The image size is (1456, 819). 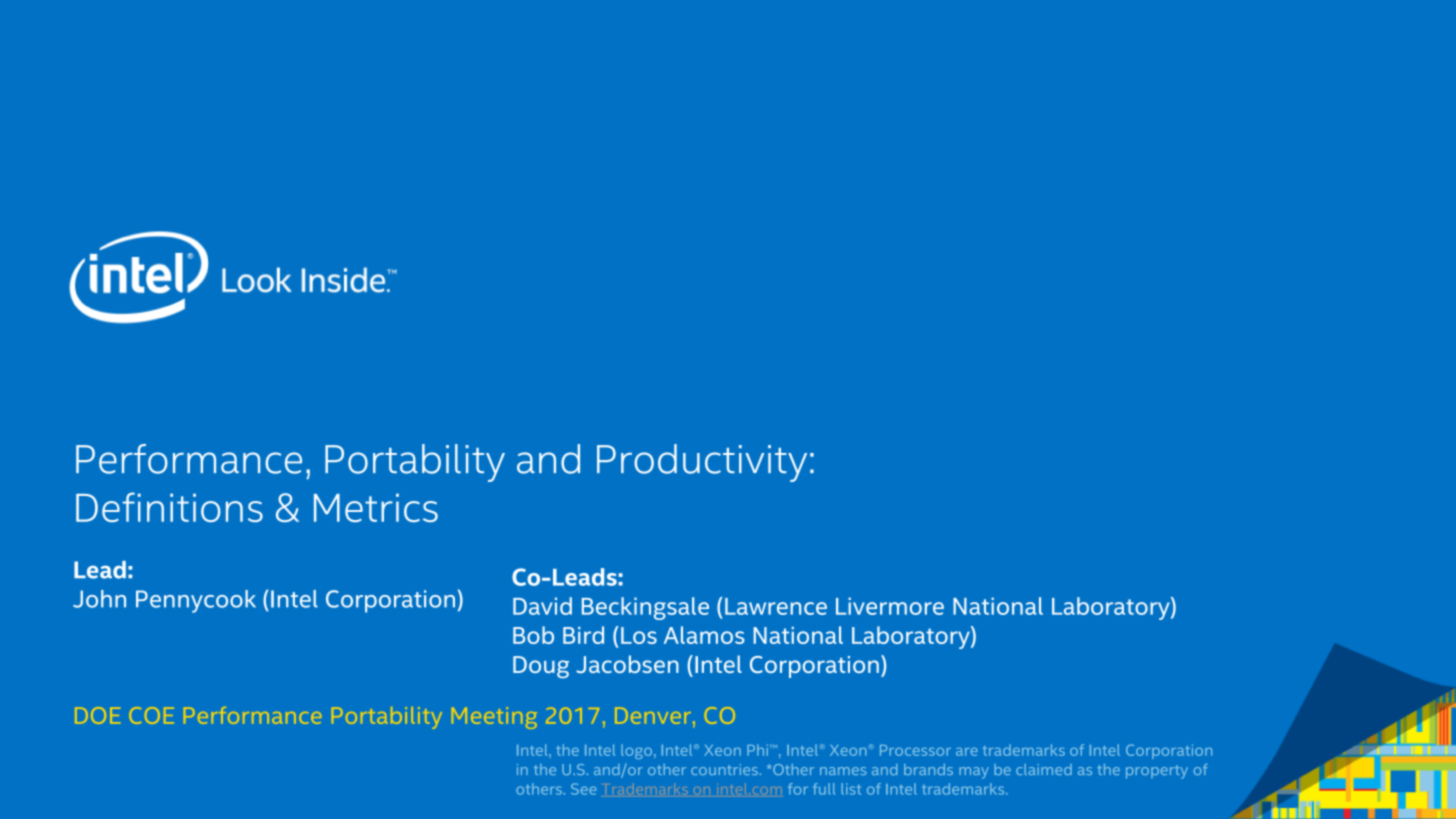 What do you see at coordinates (776, 606) in the screenshot?
I see `Lawrence` at bounding box center [776, 606].
